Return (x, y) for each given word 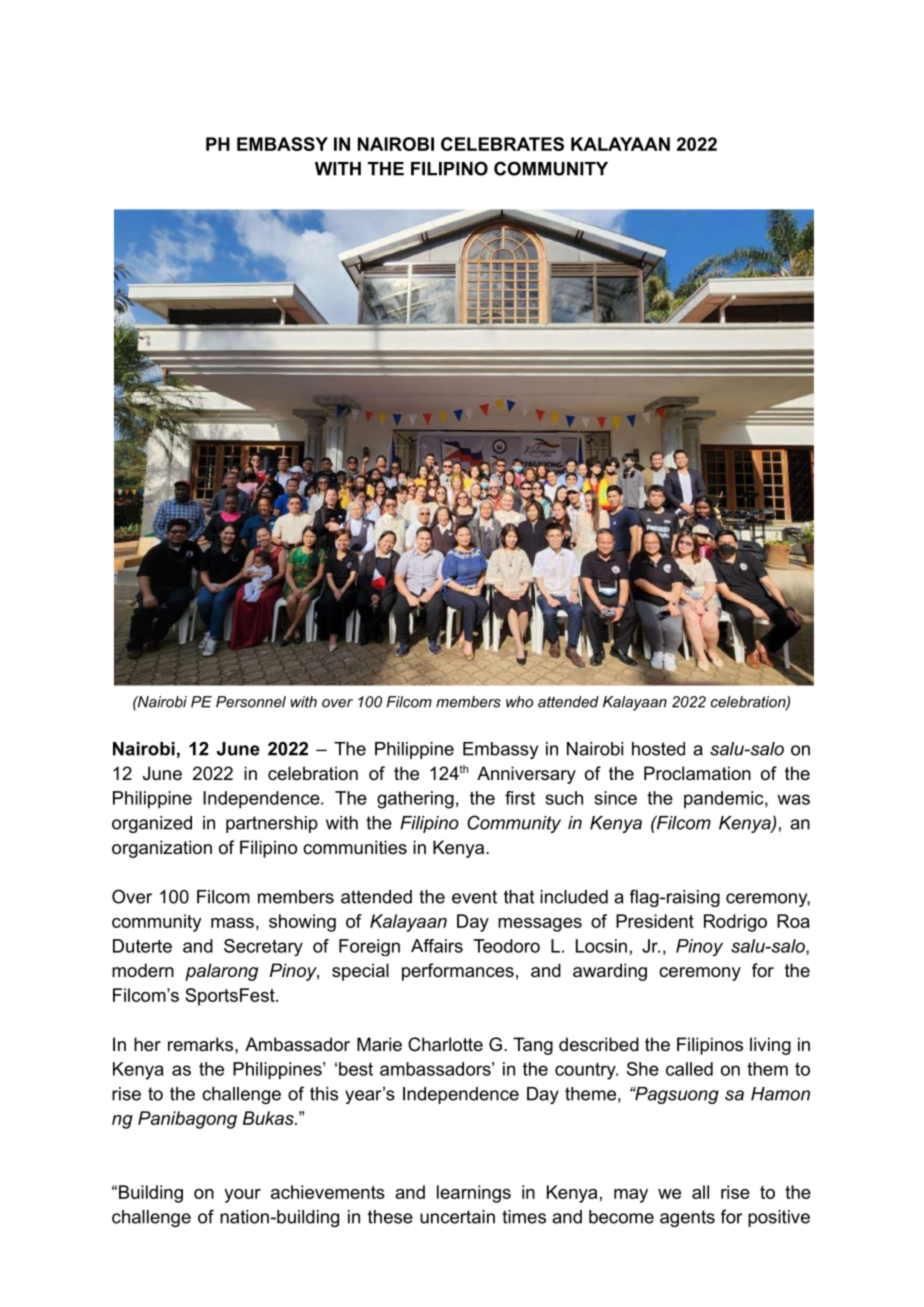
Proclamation (697, 773)
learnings (474, 1194)
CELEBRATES (502, 144)
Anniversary (526, 775)
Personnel (251, 702)
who (519, 702)
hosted (658, 749)
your (242, 1196)
